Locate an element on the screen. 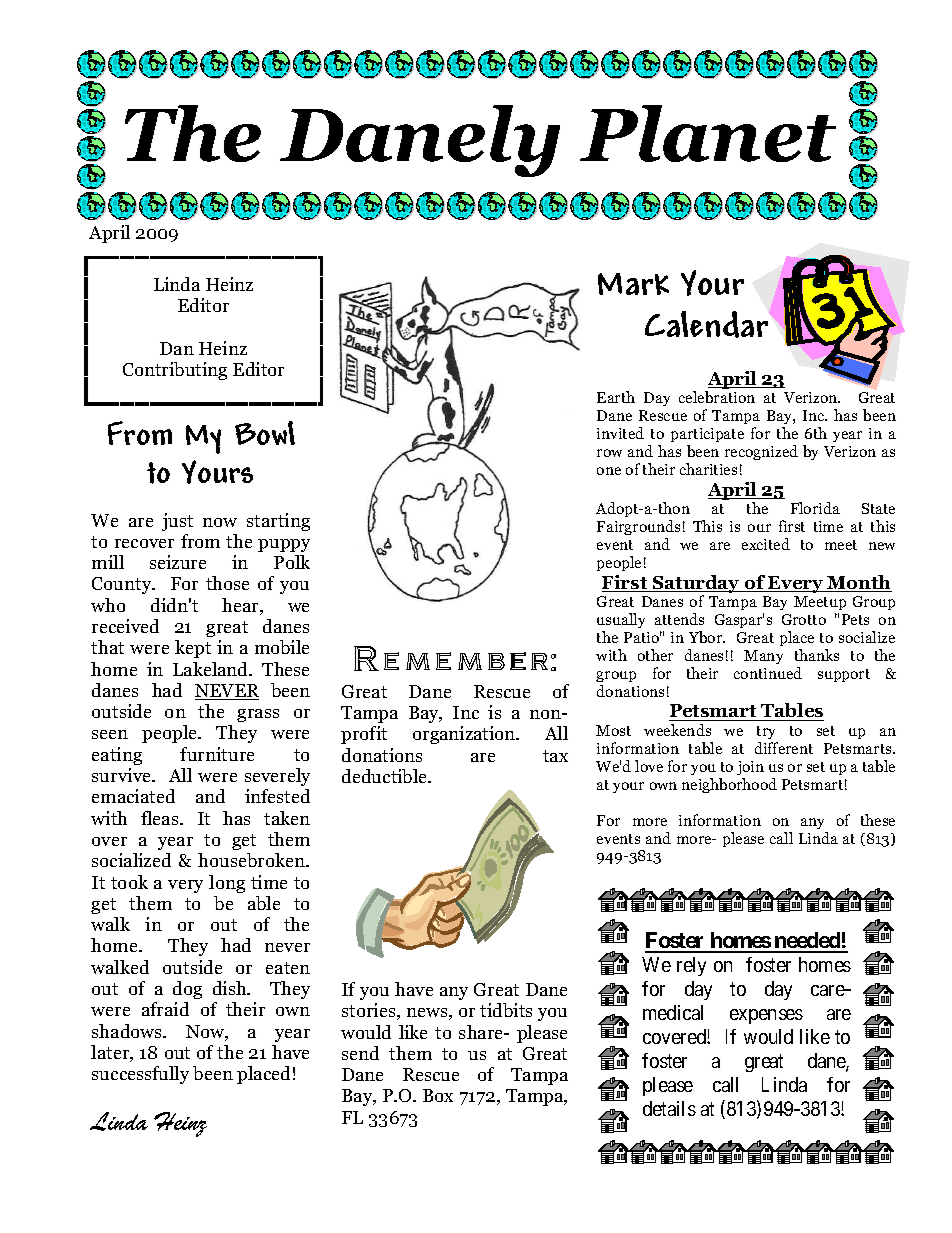 The height and width of the screenshot is (1233, 952). tidbits is located at coordinates (506, 1010).
